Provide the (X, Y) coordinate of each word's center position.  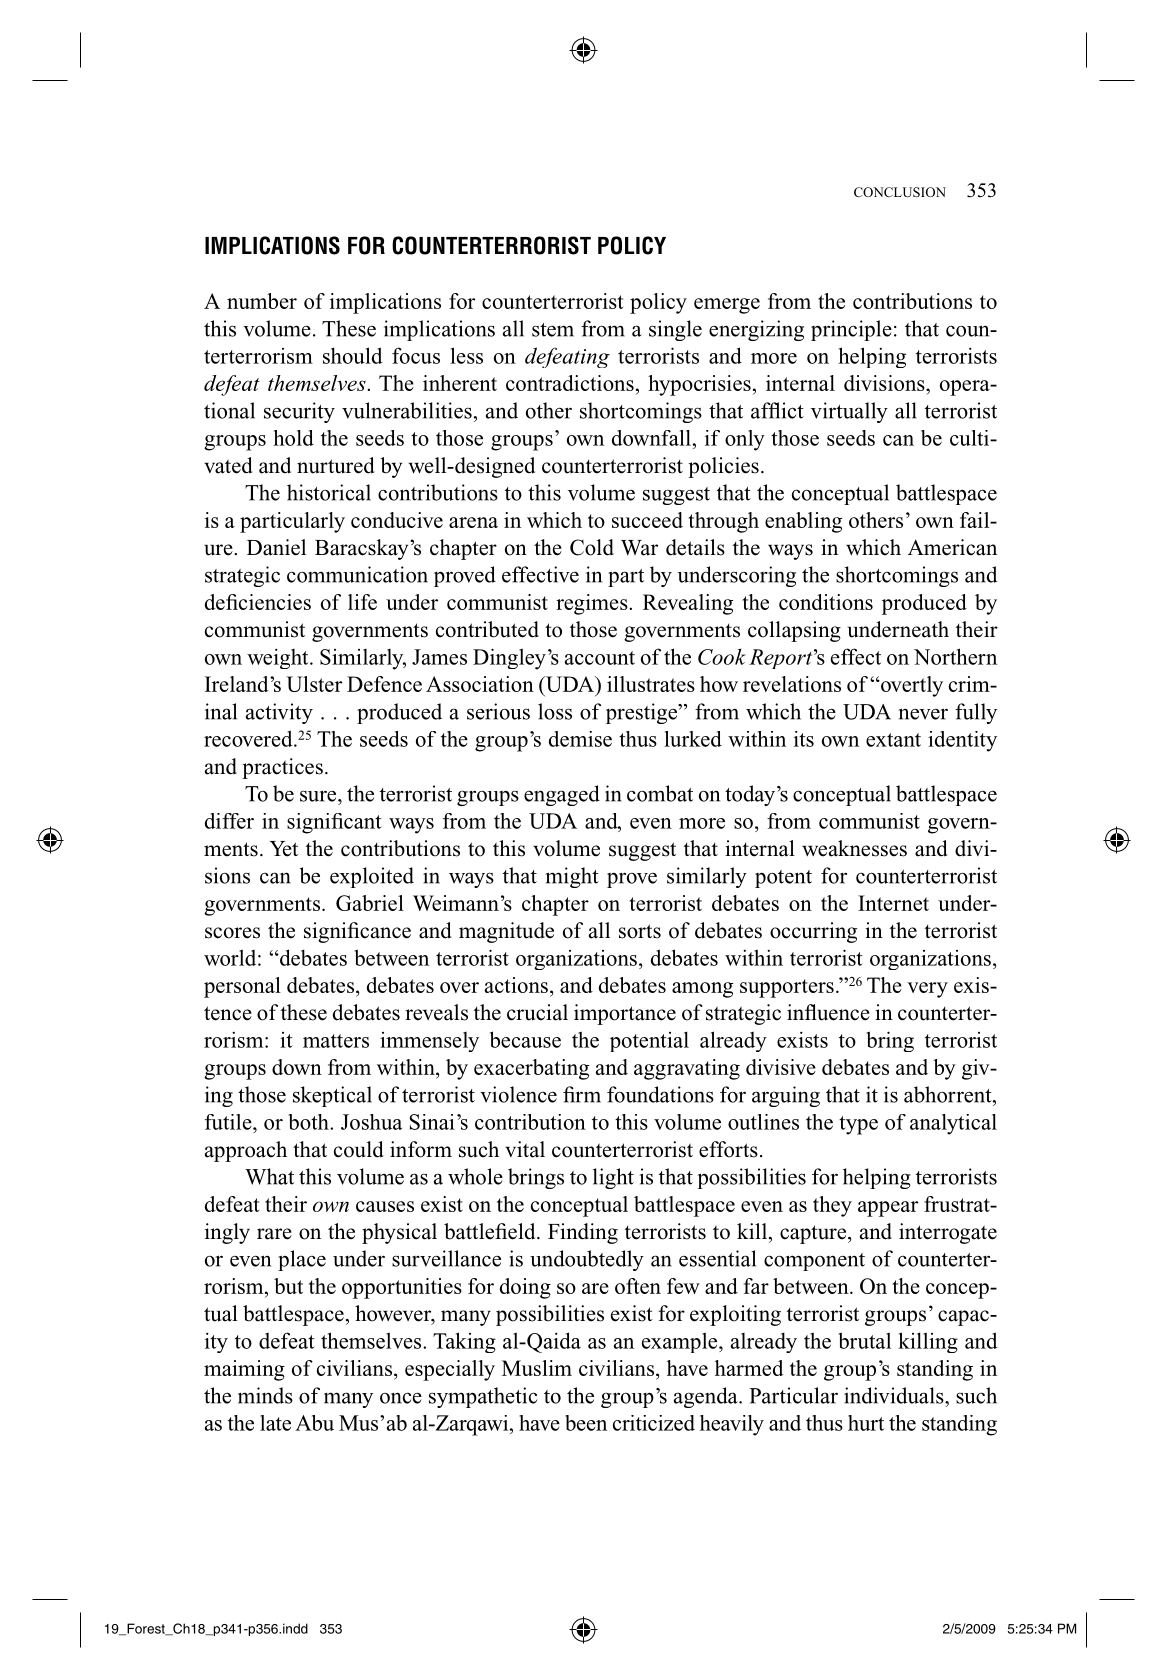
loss (555, 711)
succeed (647, 520)
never (923, 714)
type (858, 1125)
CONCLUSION (900, 192)
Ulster (314, 684)
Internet (893, 903)
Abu (314, 1423)
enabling (803, 522)
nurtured (335, 465)
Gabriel (370, 903)
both (310, 1122)
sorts (640, 931)
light (613, 1178)
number (262, 301)
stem (553, 330)
